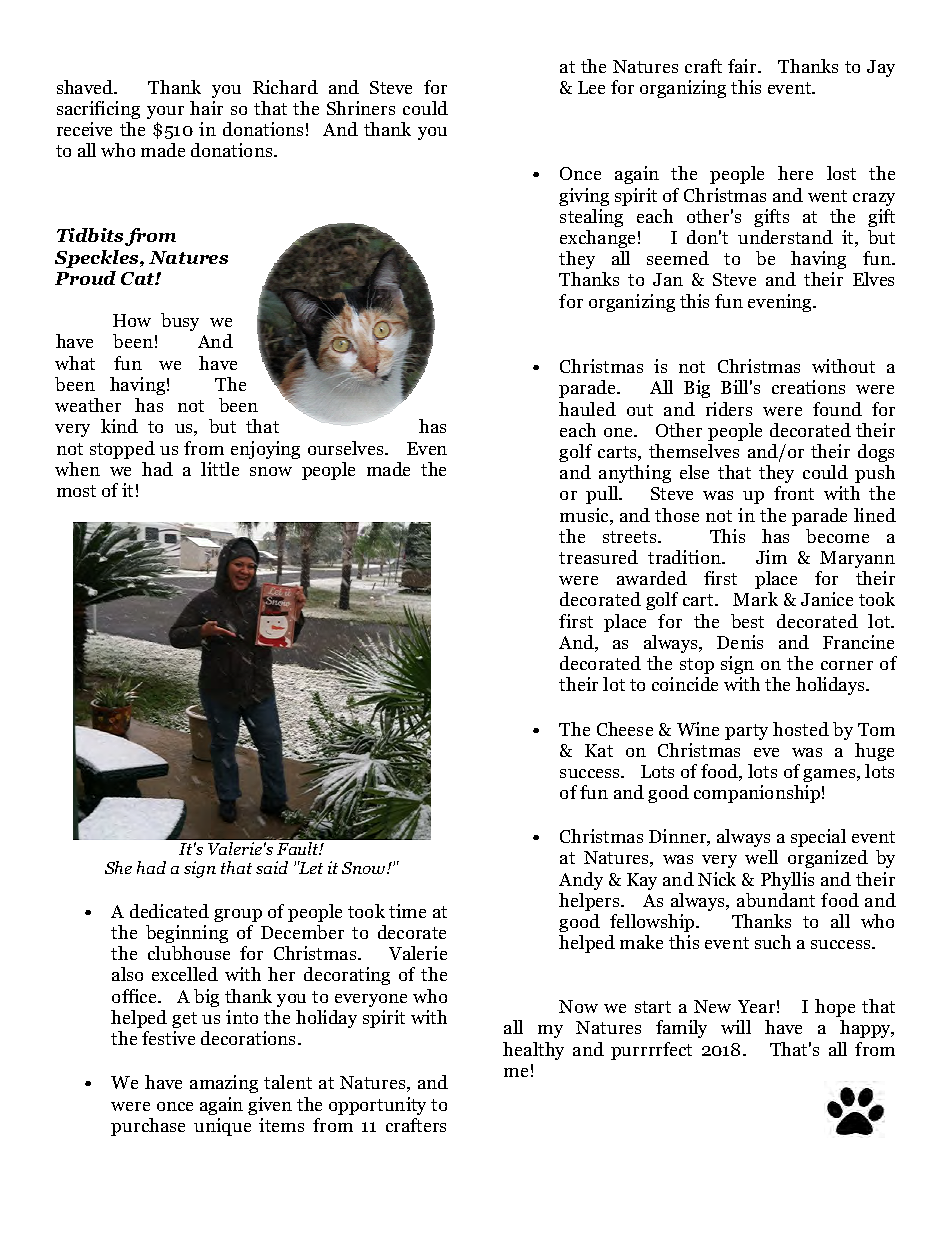  I want to click on Lee, so click(591, 87).
